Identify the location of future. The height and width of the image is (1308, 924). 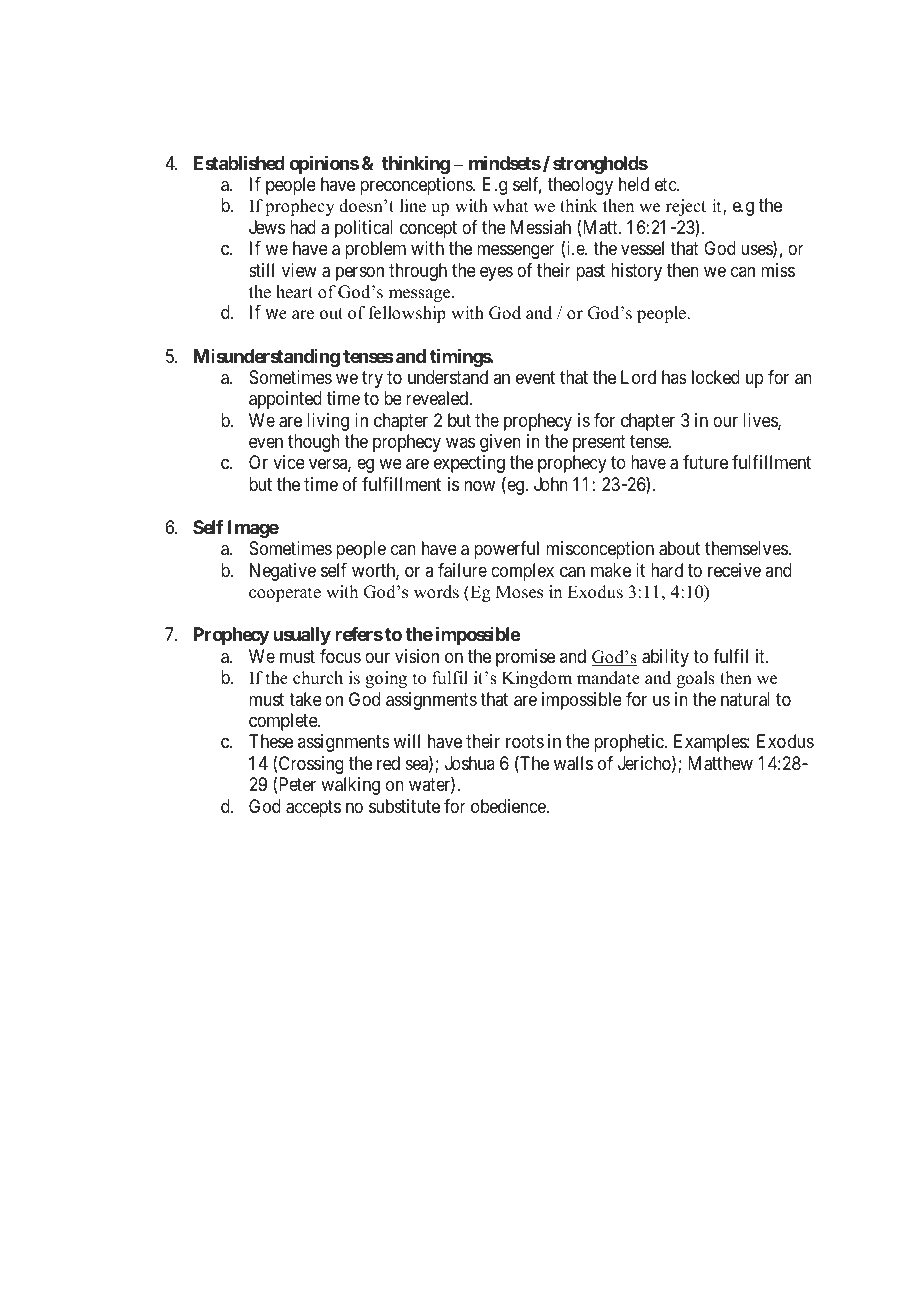
(705, 462).
